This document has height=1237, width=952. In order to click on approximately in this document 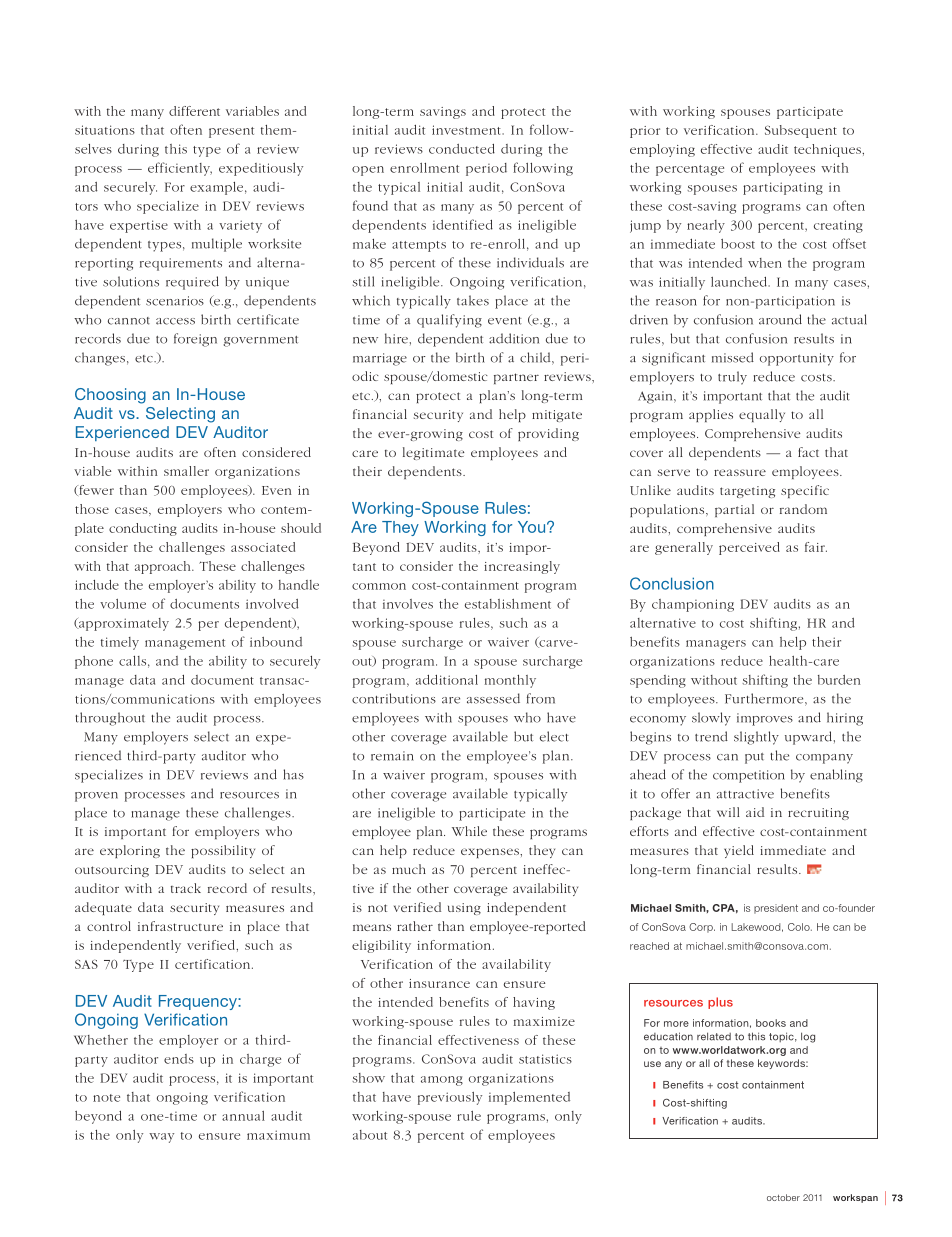, I will do `click(123, 624)`.
